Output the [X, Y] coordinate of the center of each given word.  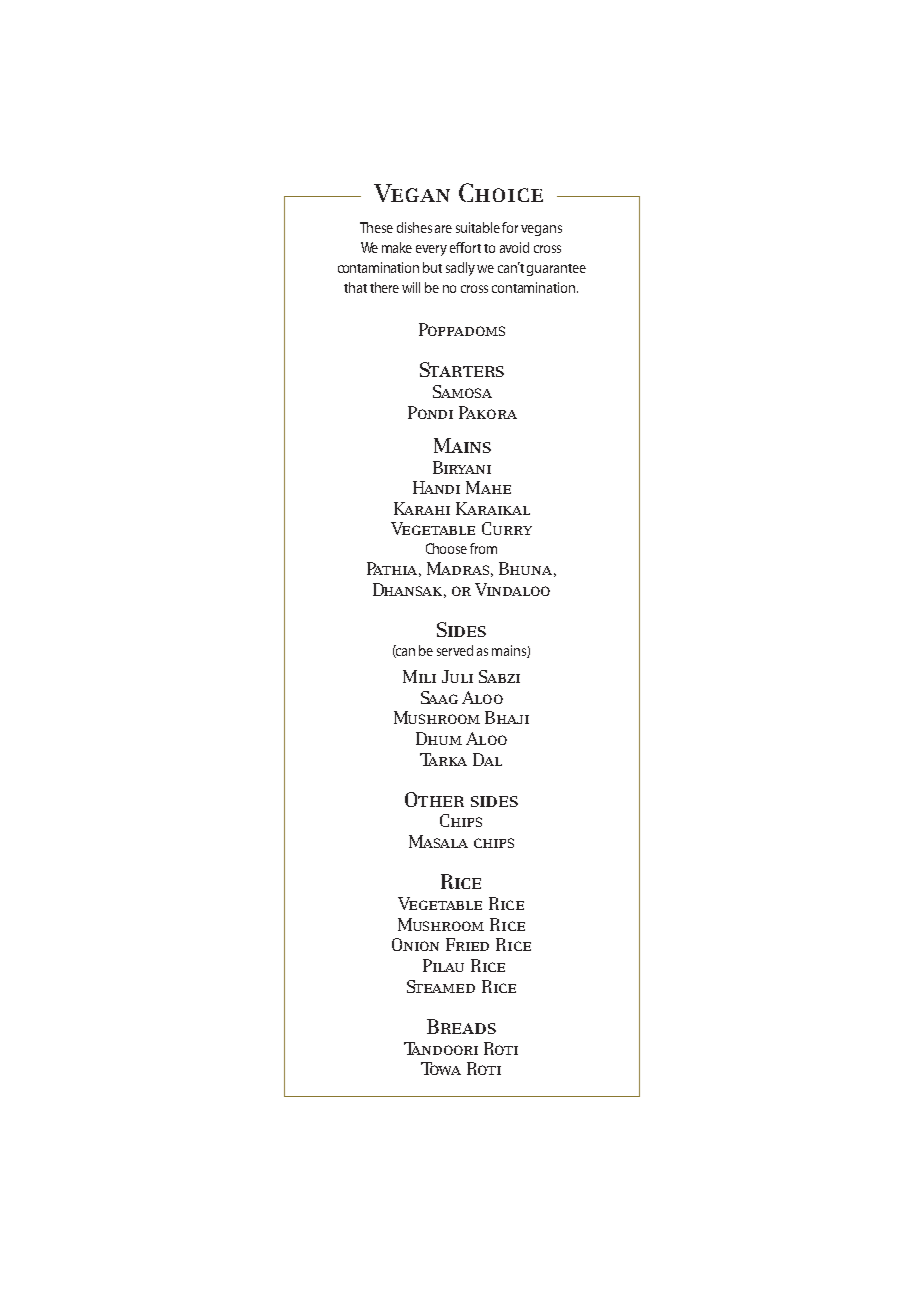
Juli [457, 676]
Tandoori [441, 1048]
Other [434, 799]
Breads [461, 1026]
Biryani [462, 467]
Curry [507, 528]
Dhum [439, 738]
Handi [436, 487]
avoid [514, 247]
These [376, 227]
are [443, 229]
